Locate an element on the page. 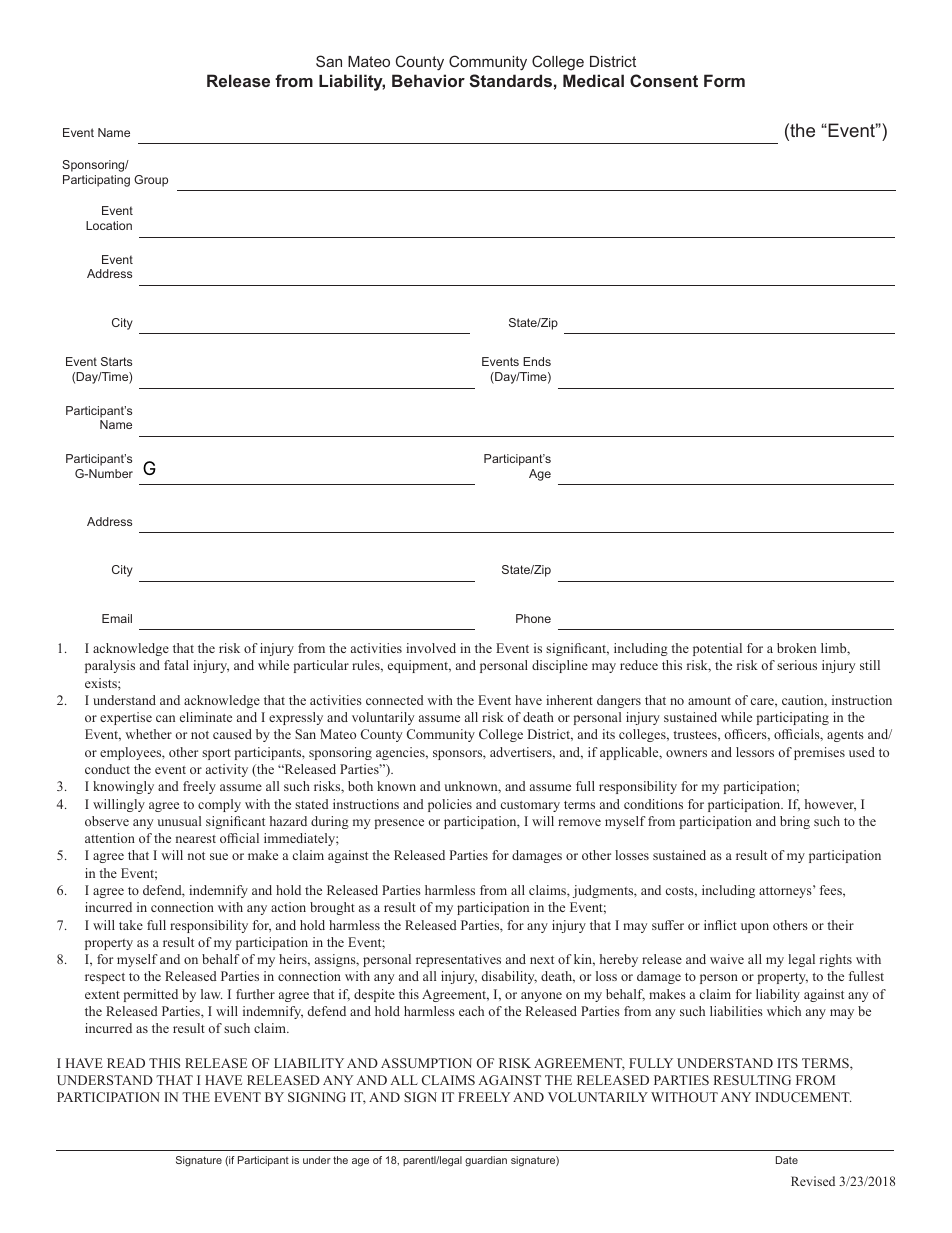 The width and height of the image is (952, 1233). comply is located at coordinates (219, 805).
